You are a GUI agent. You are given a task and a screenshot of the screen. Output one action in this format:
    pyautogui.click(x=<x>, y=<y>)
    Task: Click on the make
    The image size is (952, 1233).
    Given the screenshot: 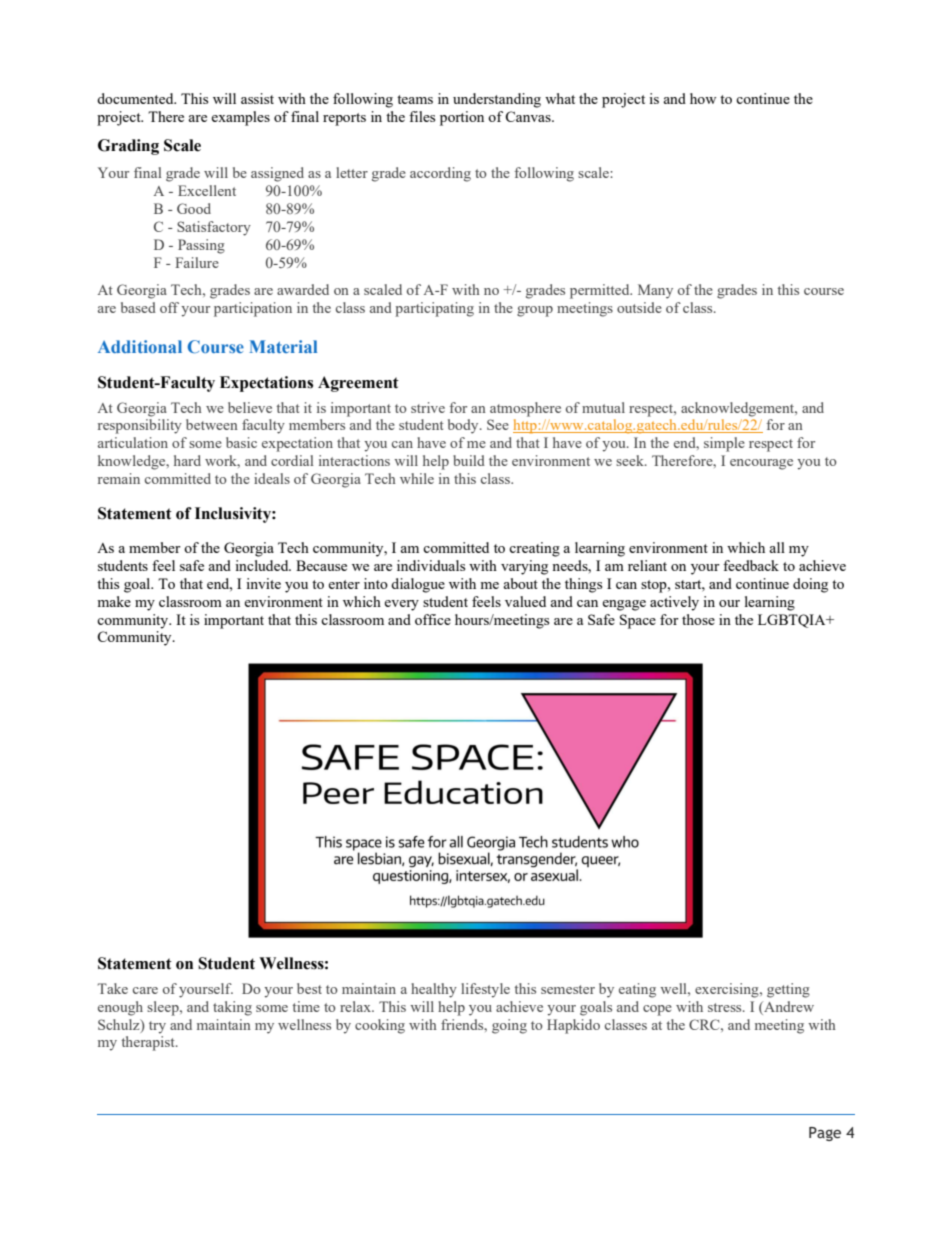 What is the action you would take?
    pyautogui.click(x=114, y=601)
